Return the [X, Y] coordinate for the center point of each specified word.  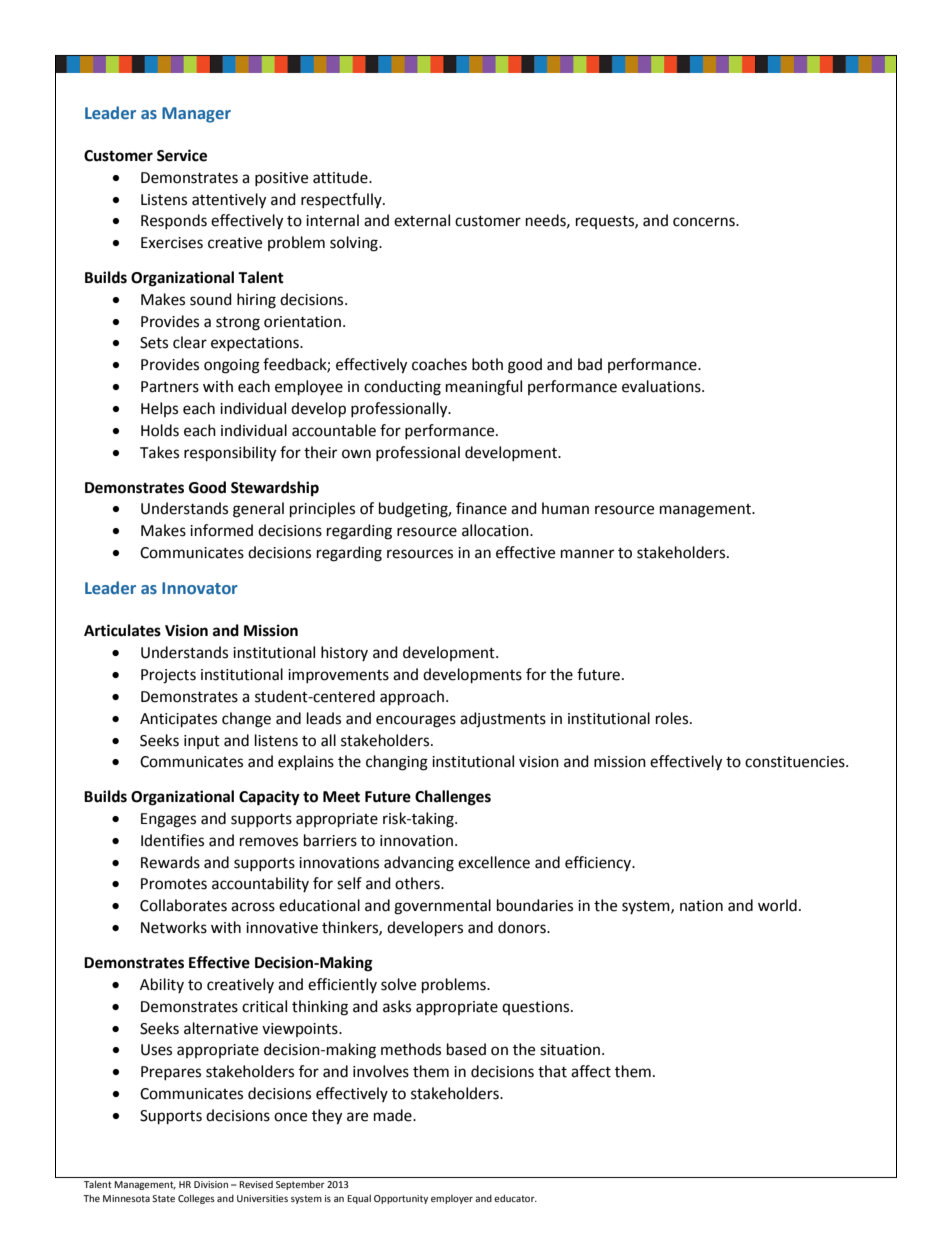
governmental [442, 907]
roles [673, 718]
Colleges [196, 1199]
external [422, 220]
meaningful [484, 388]
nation [701, 906]
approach [413, 698]
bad [590, 364]
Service [182, 155]
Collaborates [183, 905]
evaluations [662, 386]
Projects [168, 676]
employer [452, 1199]
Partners [170, 387]
